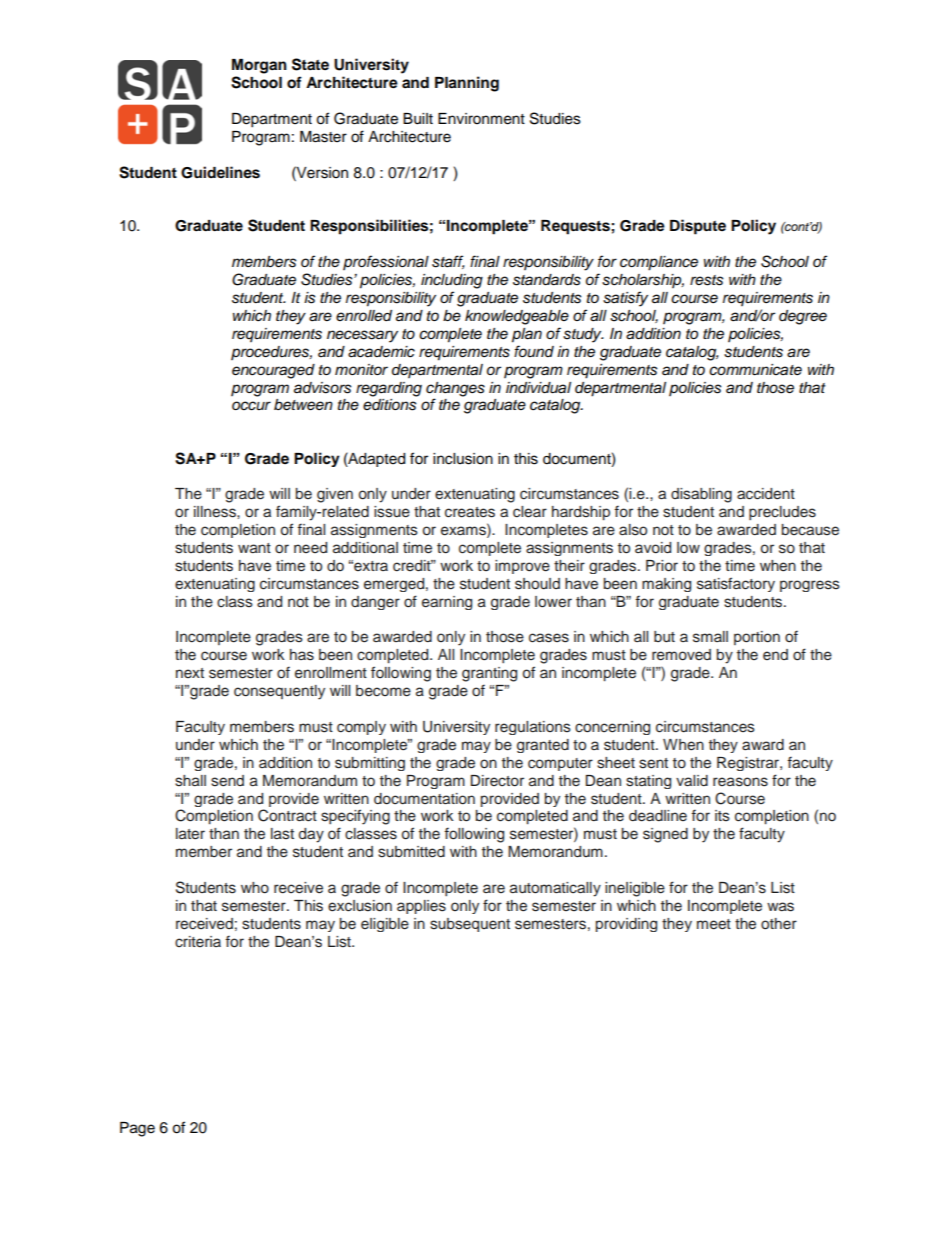 The width and height of the page is (952, 1233). Describe the element at coordinates (698, 227) in the page. I see `Dispute` at that location.
